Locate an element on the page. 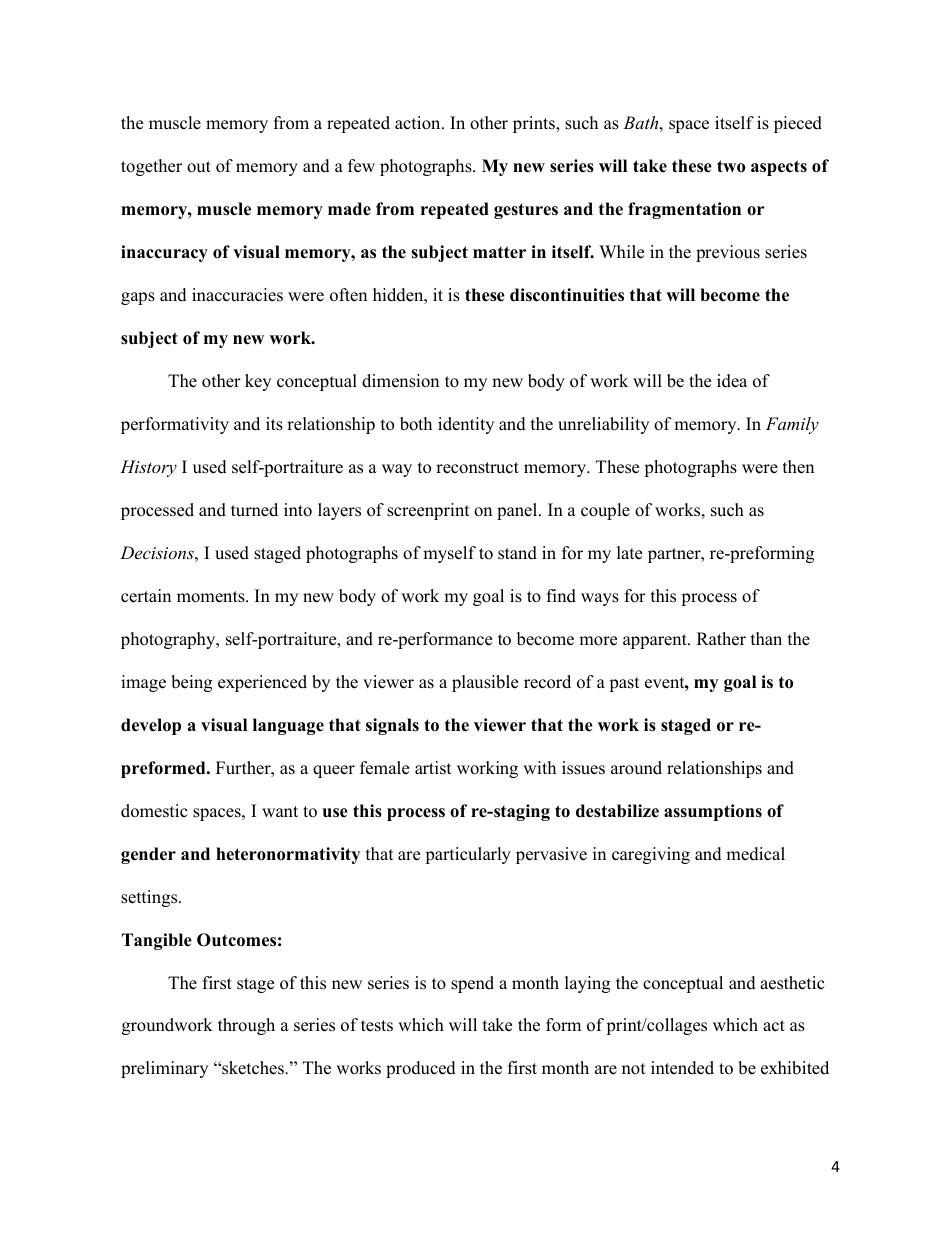 Image resolution: width=952 pixels, height=1233 pixels. produced is located at coordinates (421, 1069).
